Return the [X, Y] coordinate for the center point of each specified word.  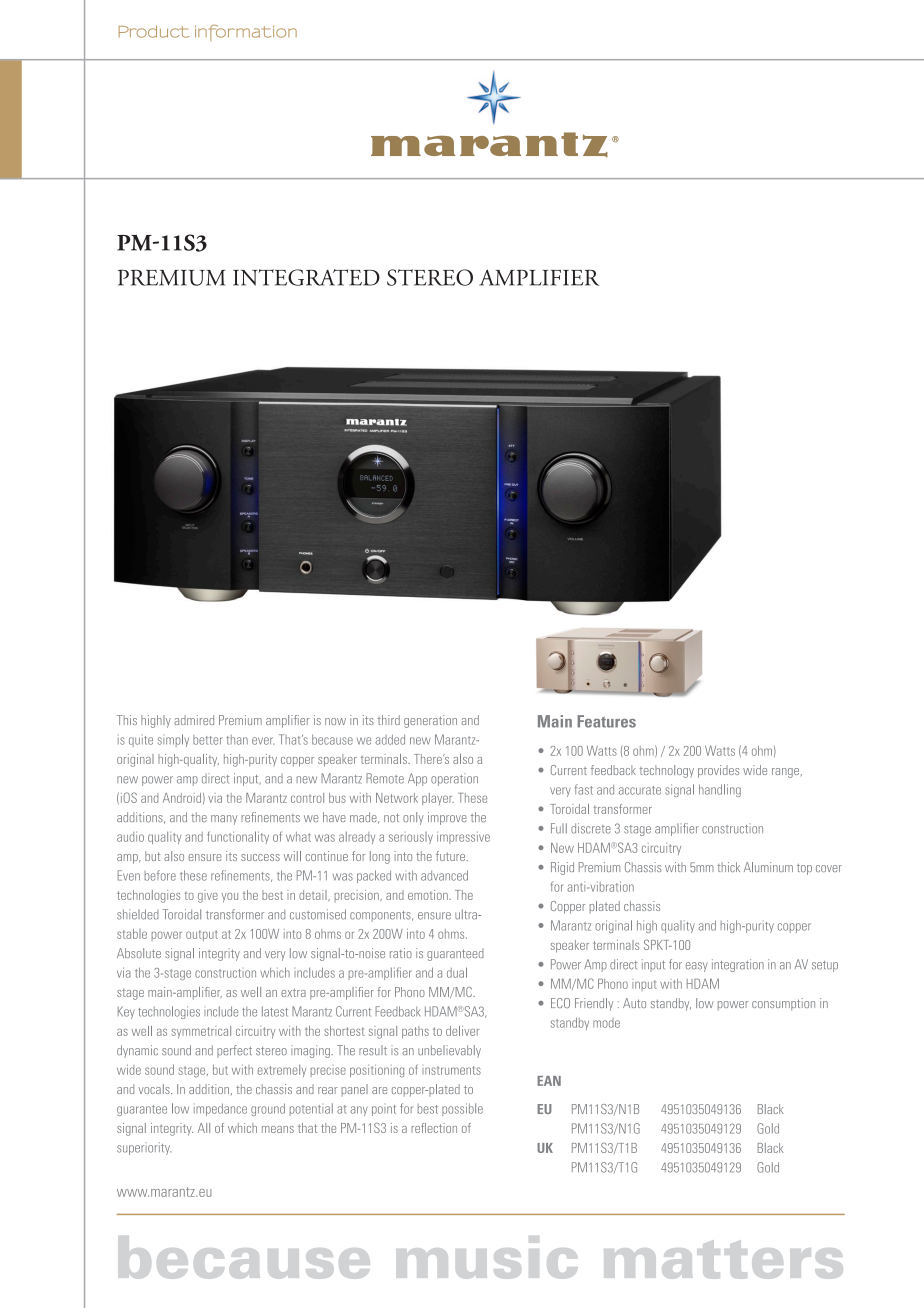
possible [462, 1109]
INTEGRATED [306, 277]
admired [194, 720]
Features [606, 721]
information [246, 33]
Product [153, 31]
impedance [220, 1109]
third [389, 720]
